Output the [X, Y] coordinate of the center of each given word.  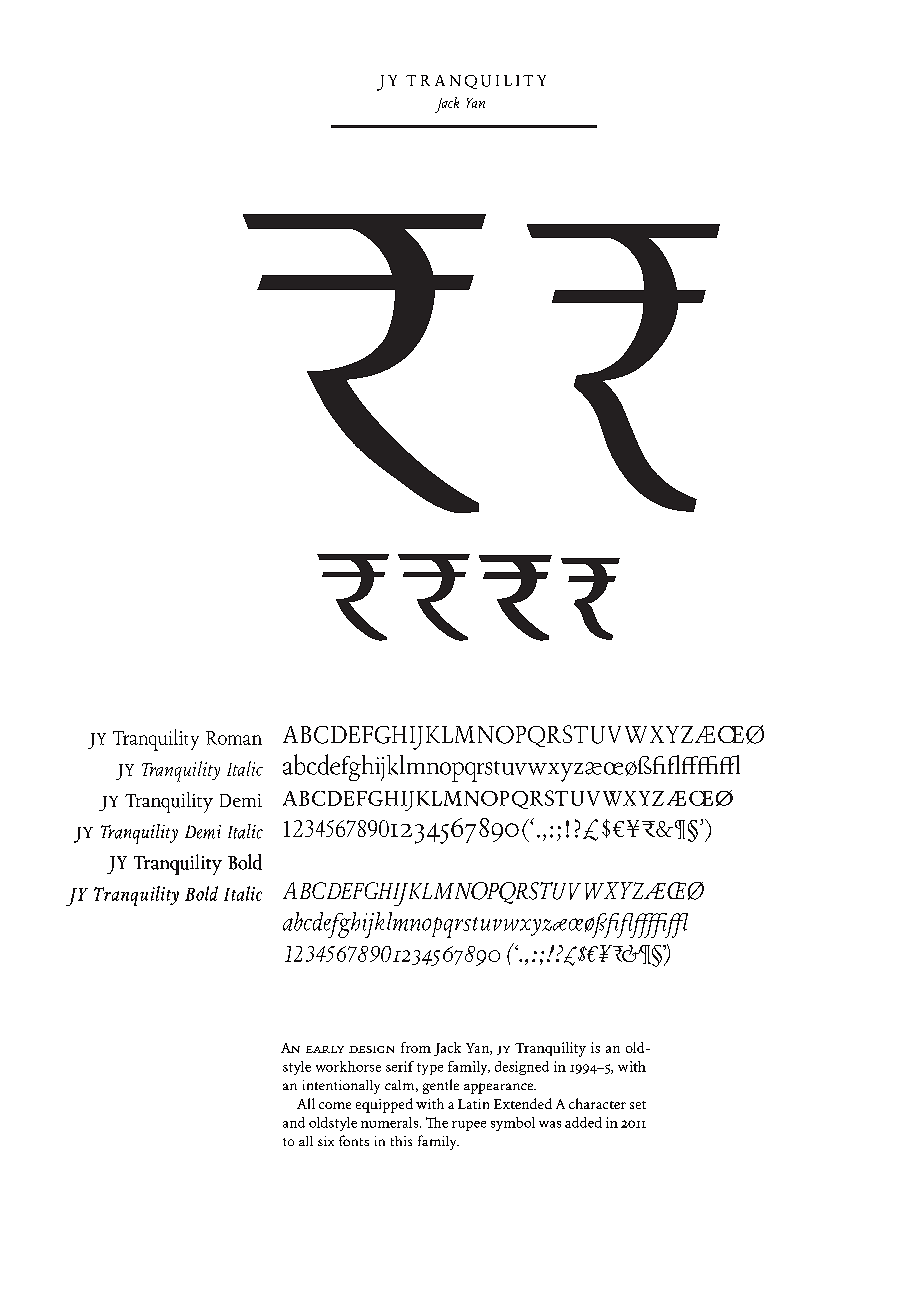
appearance [500, 1088]
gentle [441, 1086]
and [294, 1122]
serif [400, 1066]
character [597, 1103]
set [638, 1105]
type [430, 1069]
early [325, 1049]
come [335, 1105]
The [437, 1122]
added [583, 1122]
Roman [234, 738]
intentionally [341, 1087]
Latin [473, 1104]
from [416, 1047]
